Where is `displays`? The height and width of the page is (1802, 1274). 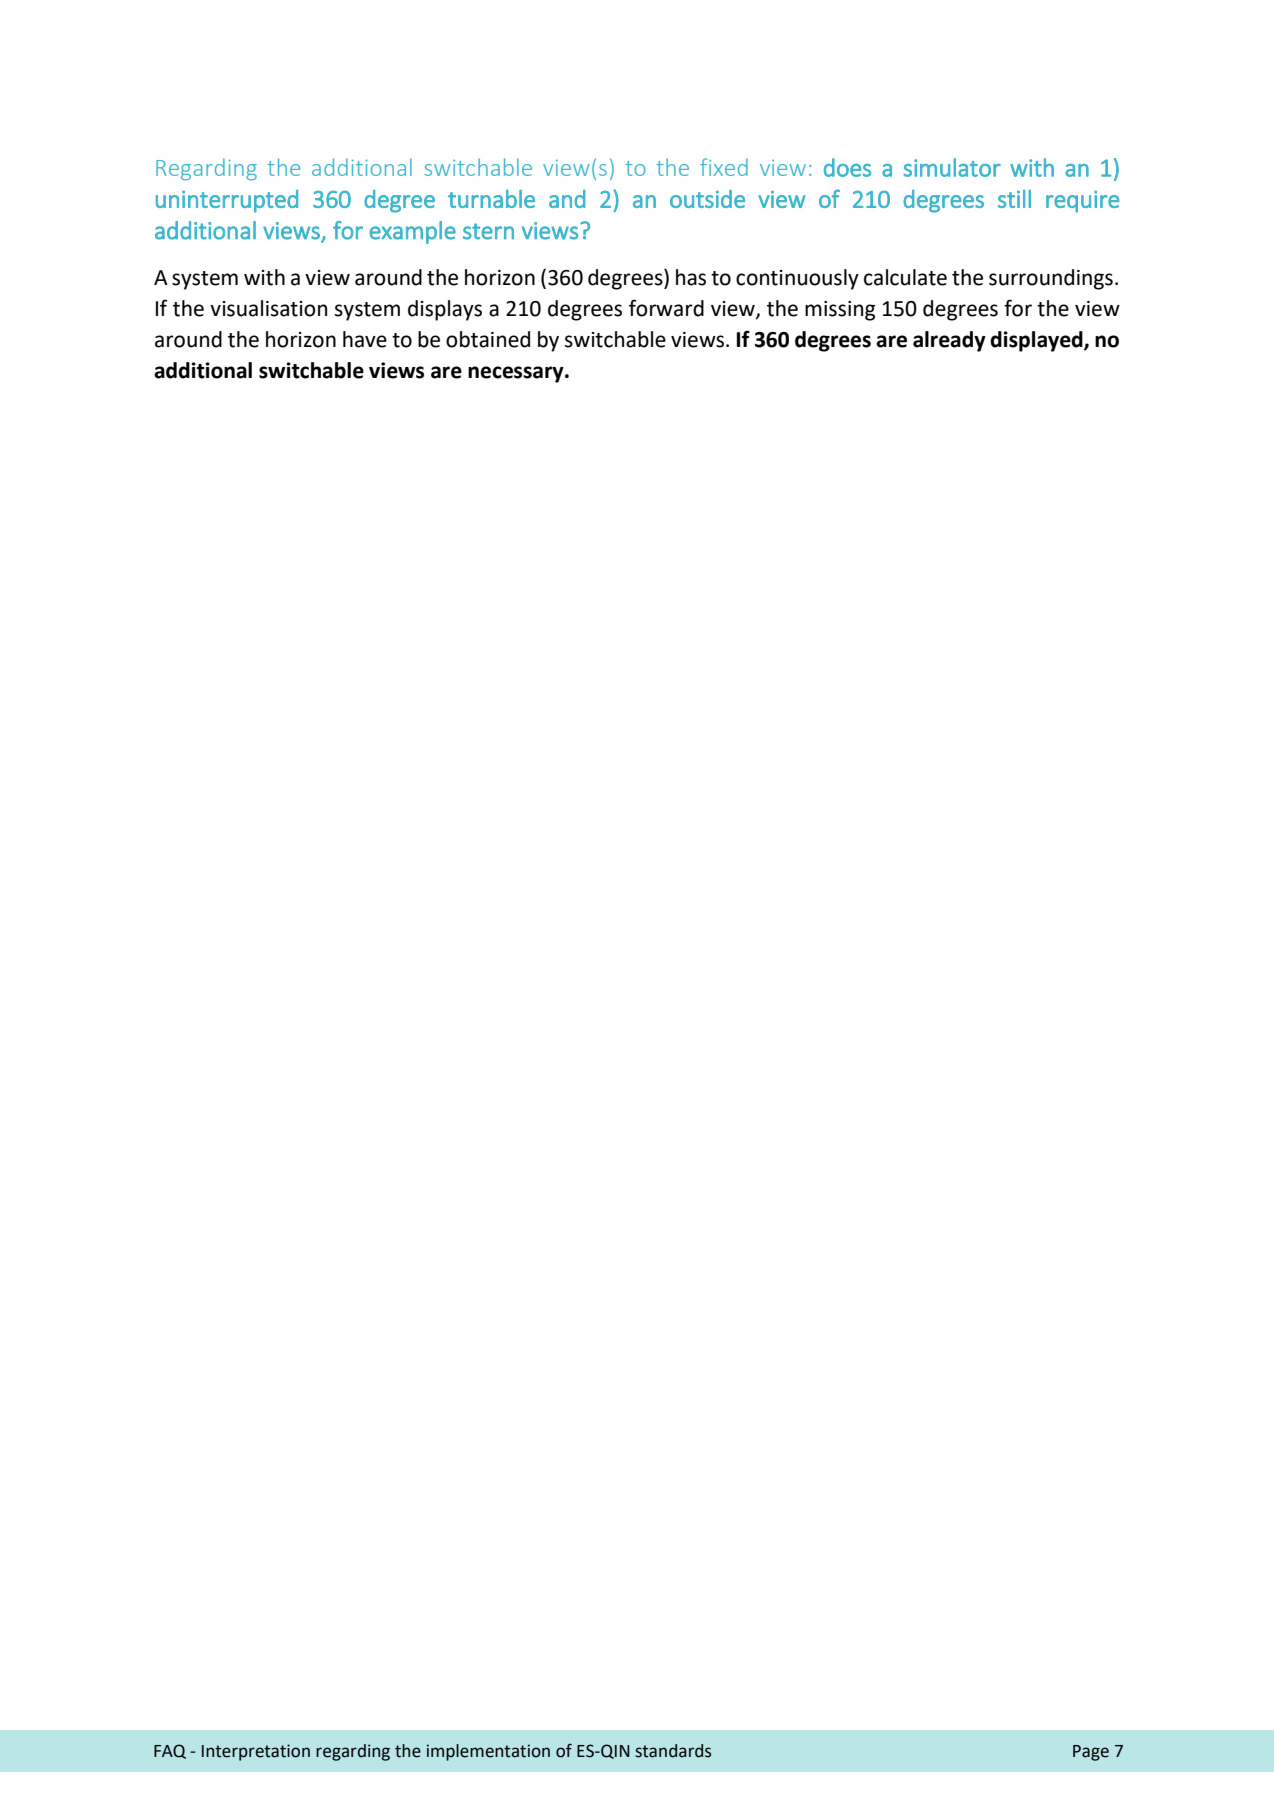 displays is located at coordinates (445, 310).
